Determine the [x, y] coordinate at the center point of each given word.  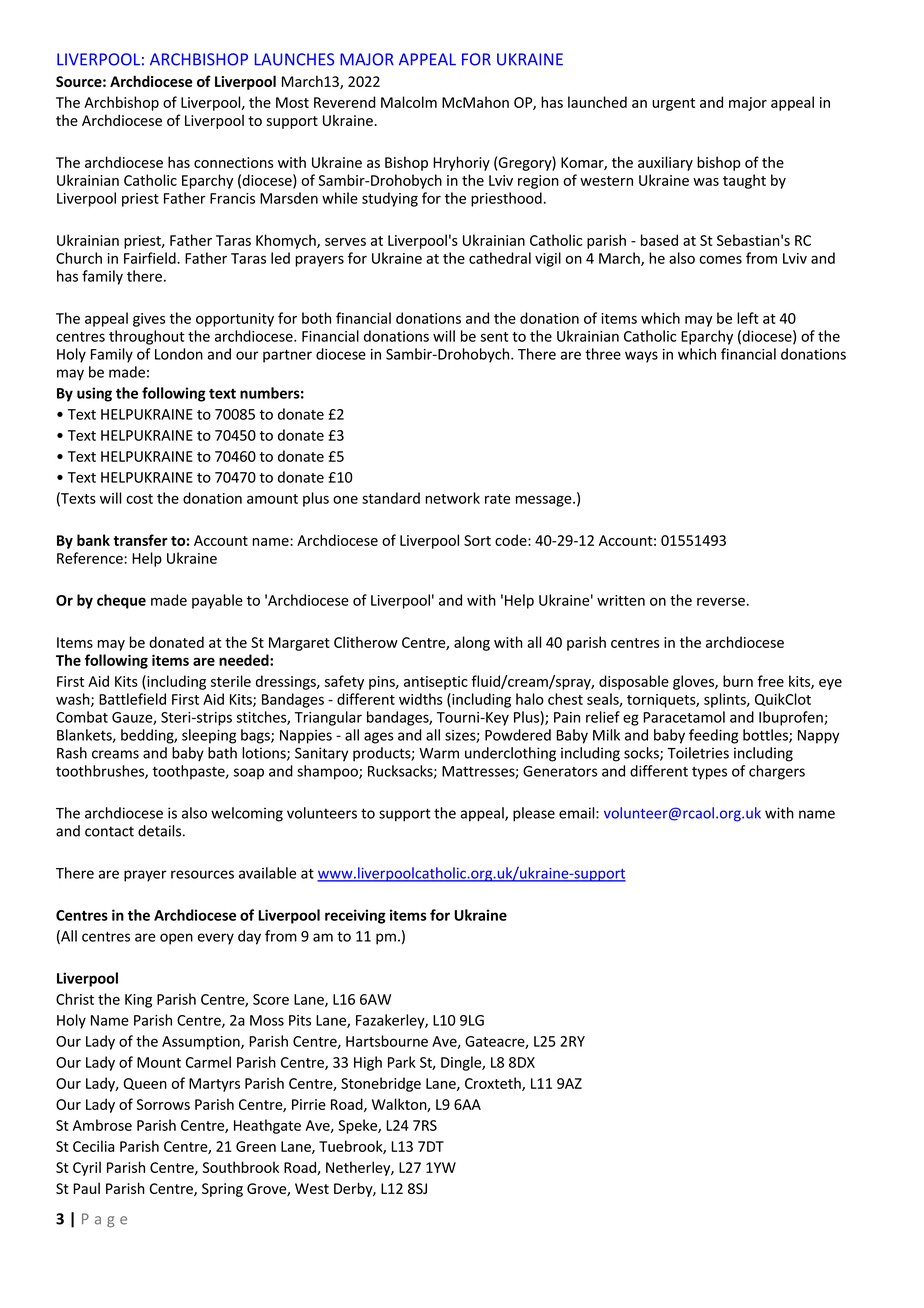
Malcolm [409, 102]
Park [402, 1062]
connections [234, 162]
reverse [721, 601]
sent [494, 337]
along [472, 643]
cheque [121, 601]
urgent [673, 104]
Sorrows [163, 1104]
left [748, 318]
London [179, 354]
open [176, 939]
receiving [355, 916]
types [709, 773]
